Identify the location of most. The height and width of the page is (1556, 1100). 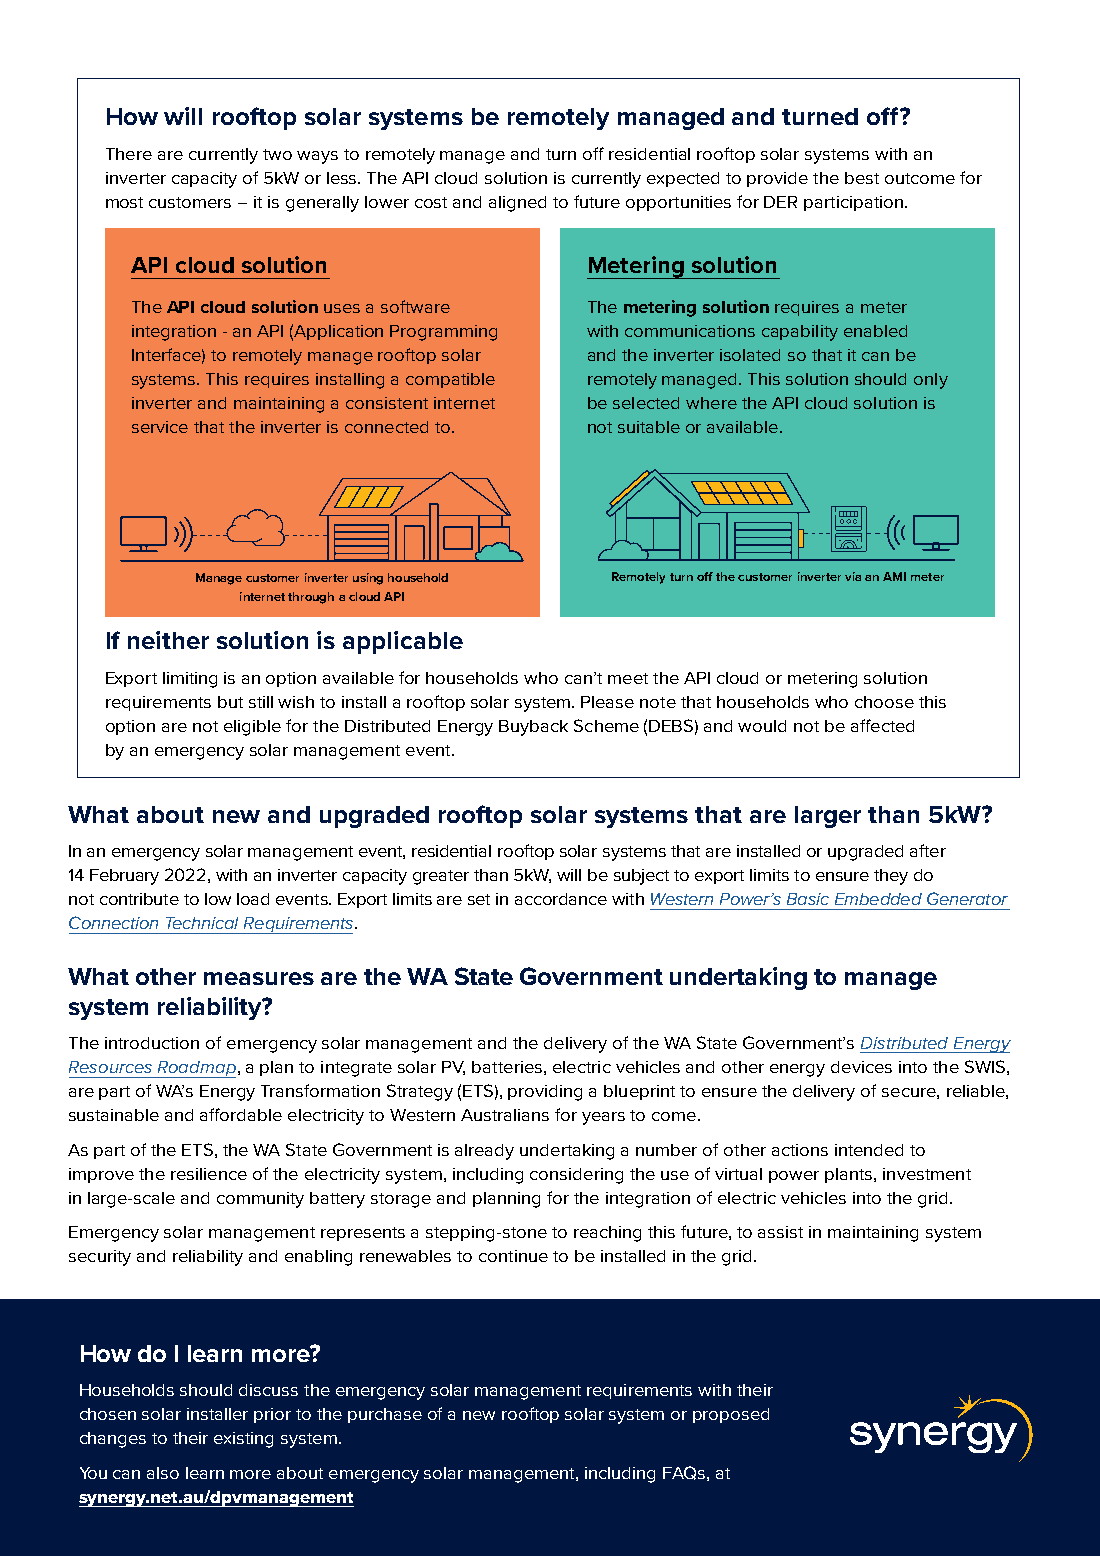
(124, 202).
